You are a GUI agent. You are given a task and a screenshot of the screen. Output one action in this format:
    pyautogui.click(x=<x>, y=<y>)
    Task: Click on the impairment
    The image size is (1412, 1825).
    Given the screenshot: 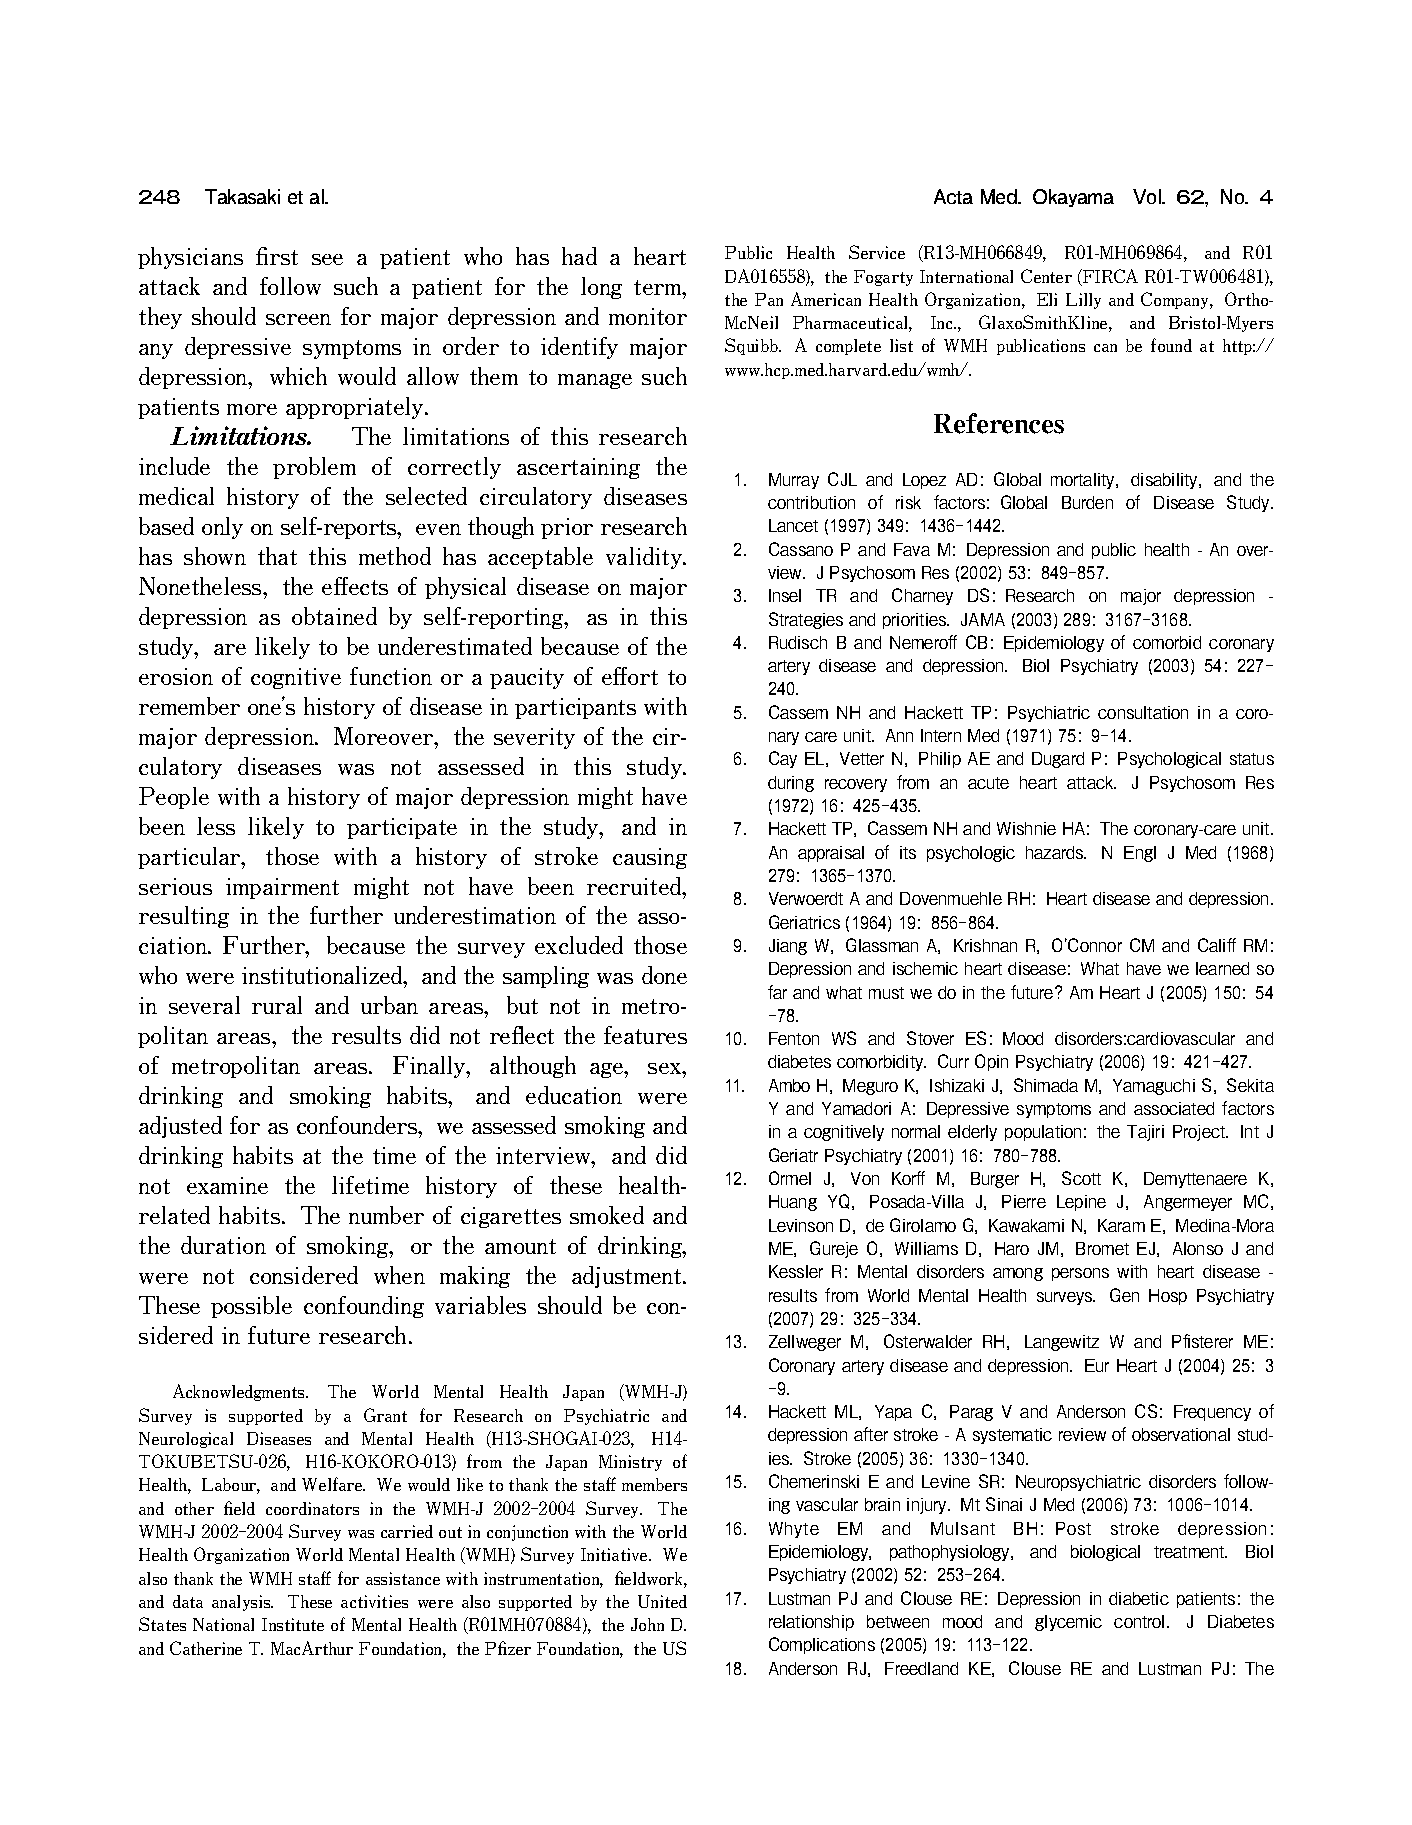 What is the action you would take?
    pyautogui.click(x=282, y=888)
